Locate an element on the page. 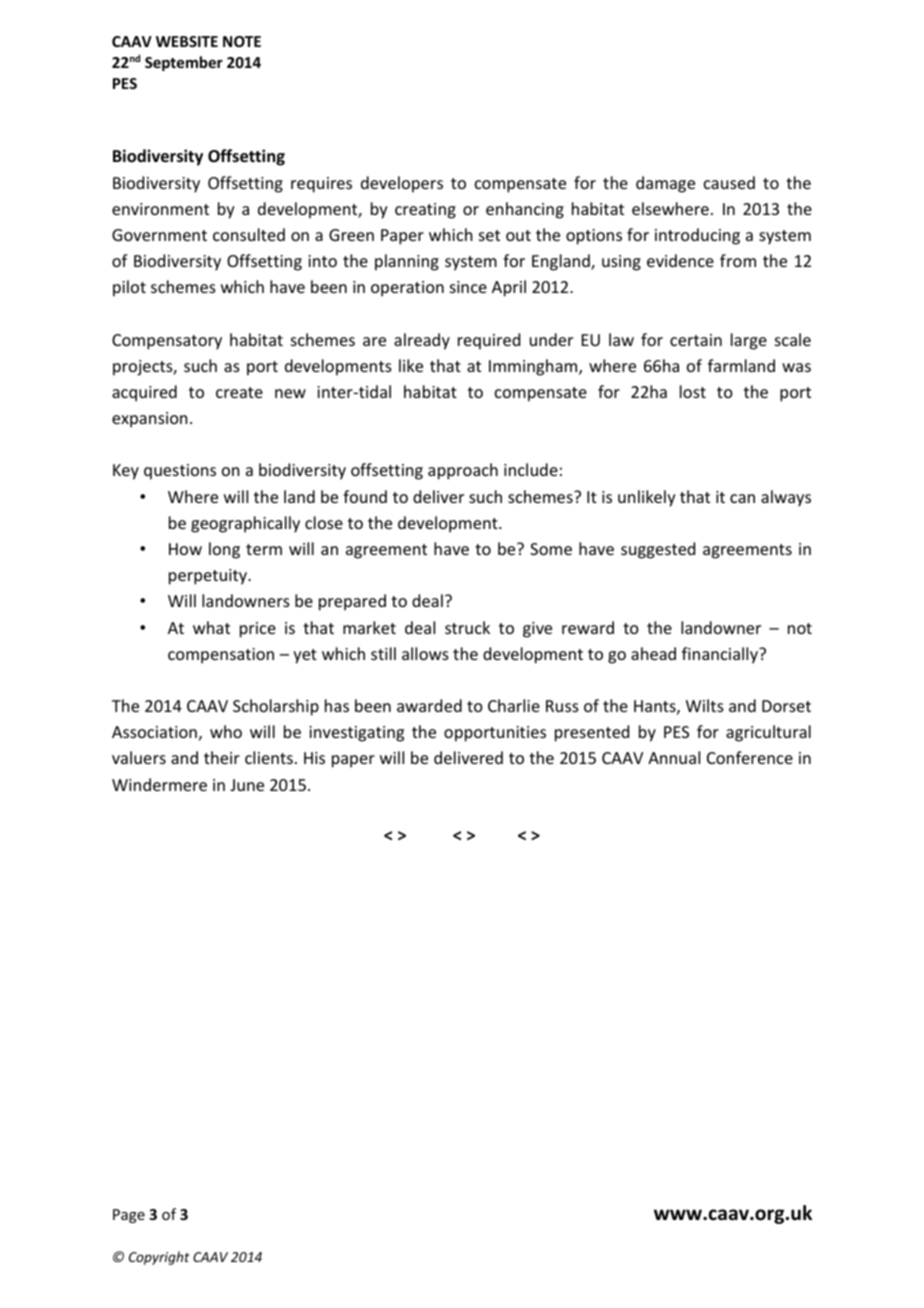 This image has width=924, height=1308. awarded is located at coordinates (429, 705).
